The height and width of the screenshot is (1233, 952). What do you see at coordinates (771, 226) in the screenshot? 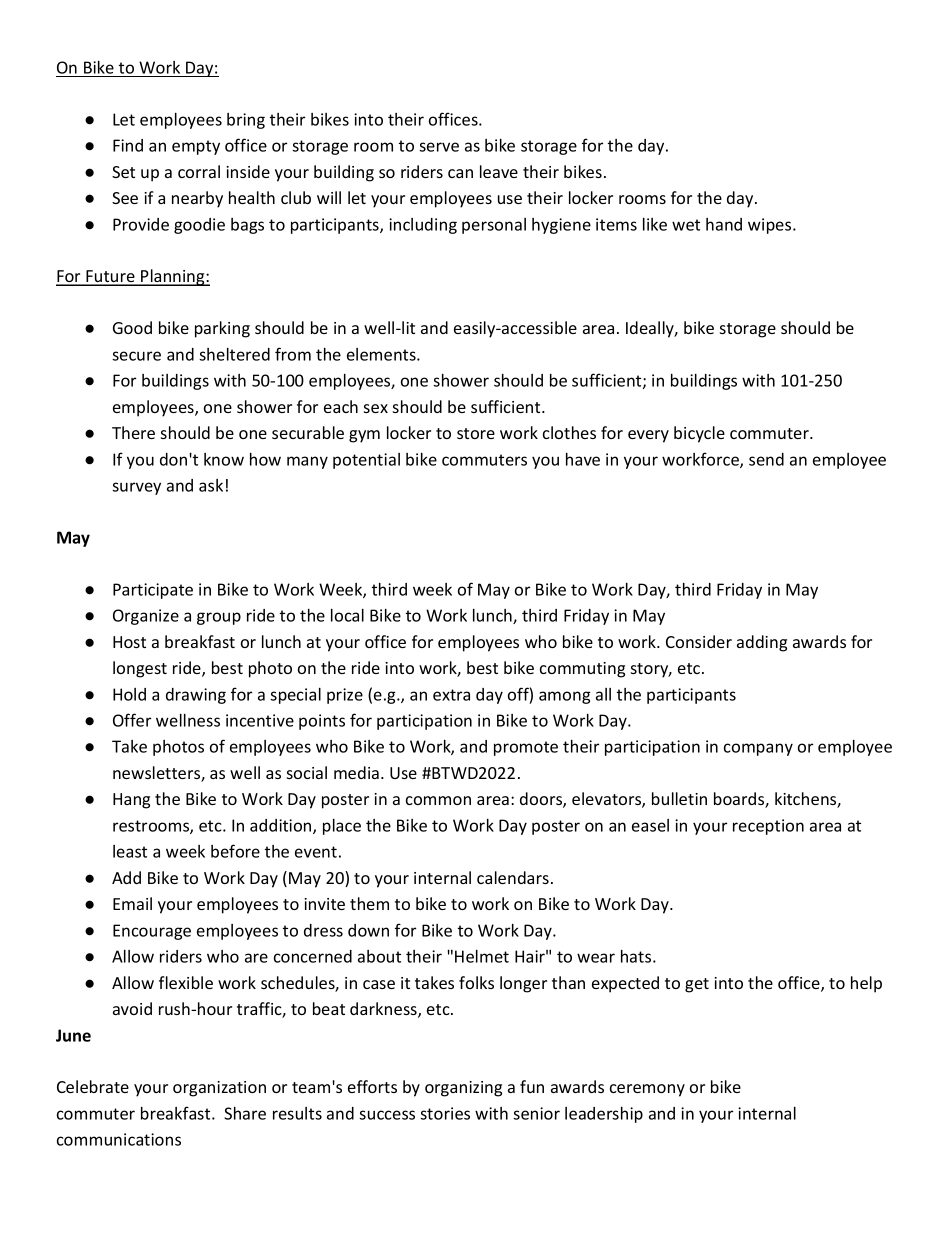
I see `wipes` at bounding box center [771, 226].
